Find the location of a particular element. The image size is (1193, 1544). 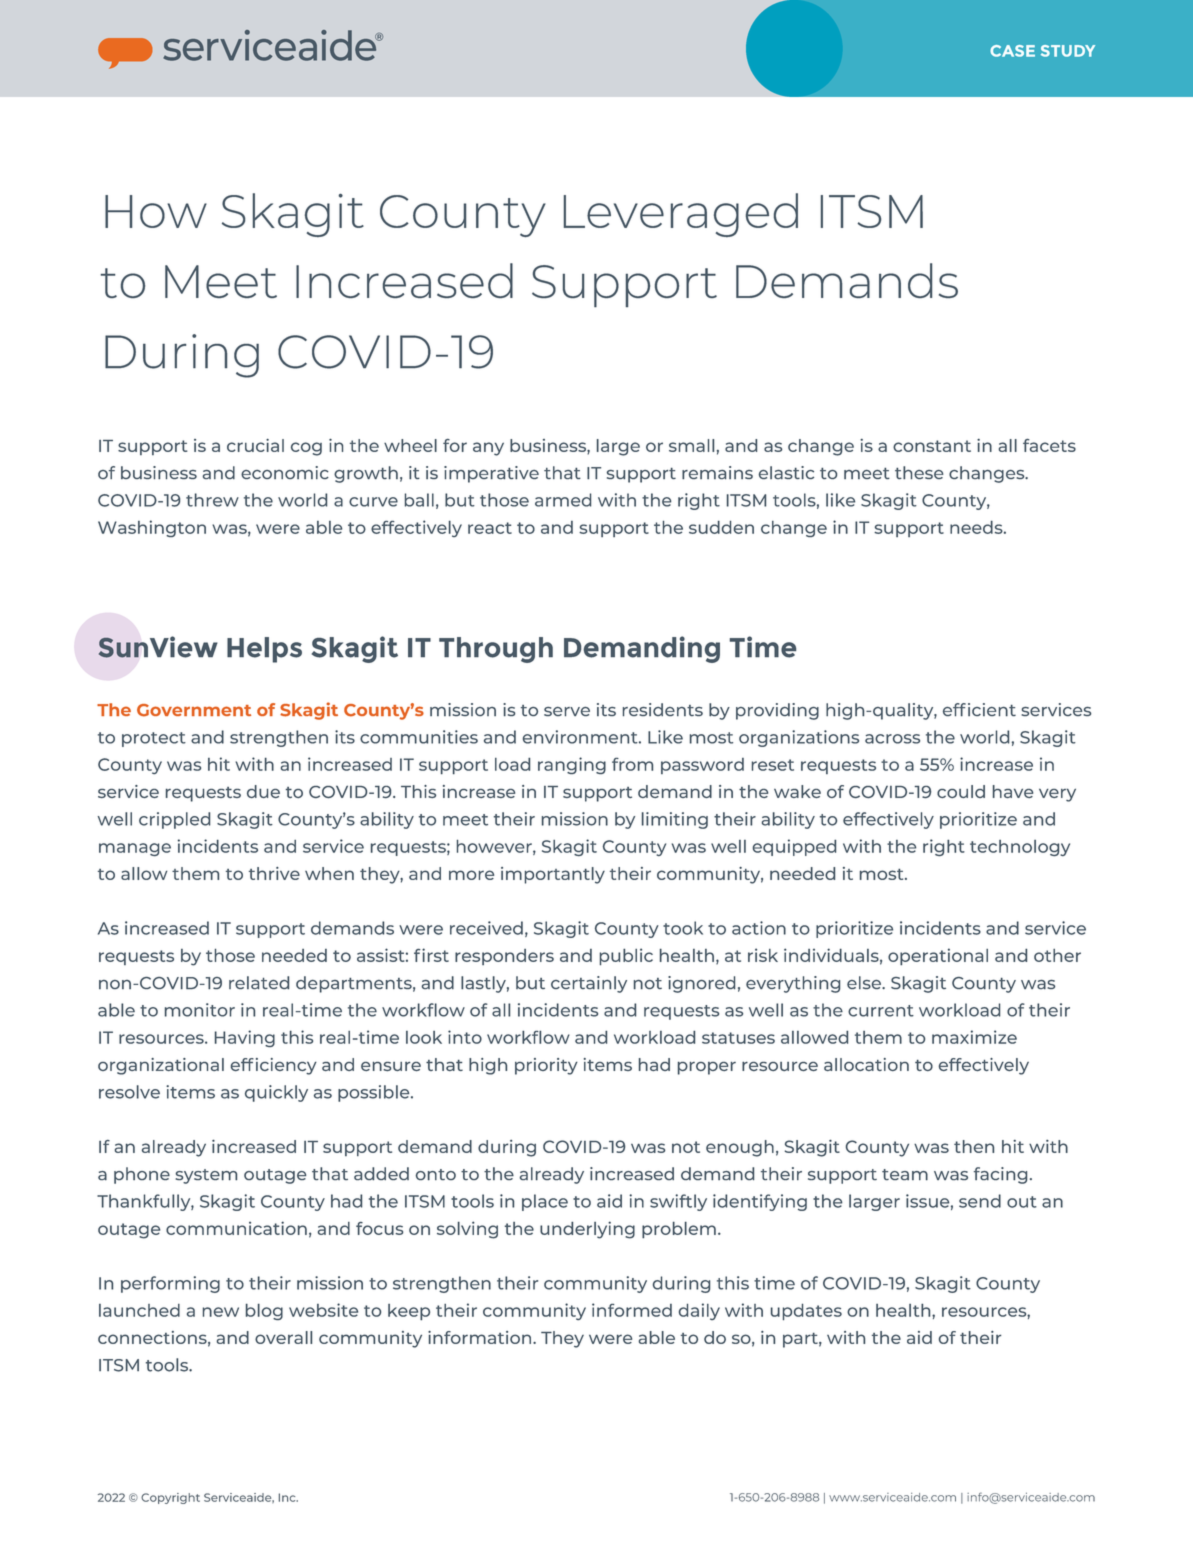

Helps is located at coordinates (264, 650).
